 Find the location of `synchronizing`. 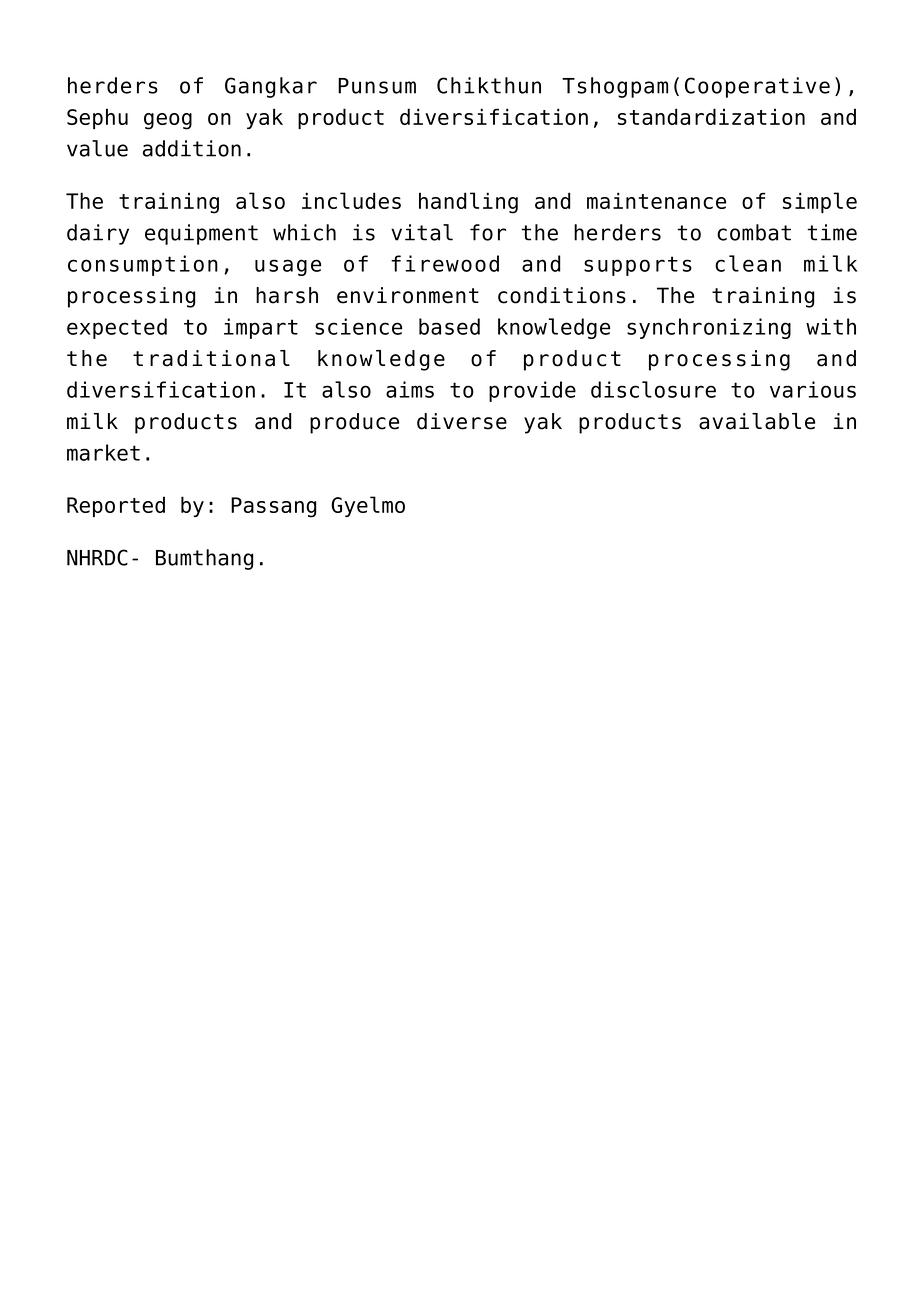

synchronizing is located at coordinates (709, 328).
